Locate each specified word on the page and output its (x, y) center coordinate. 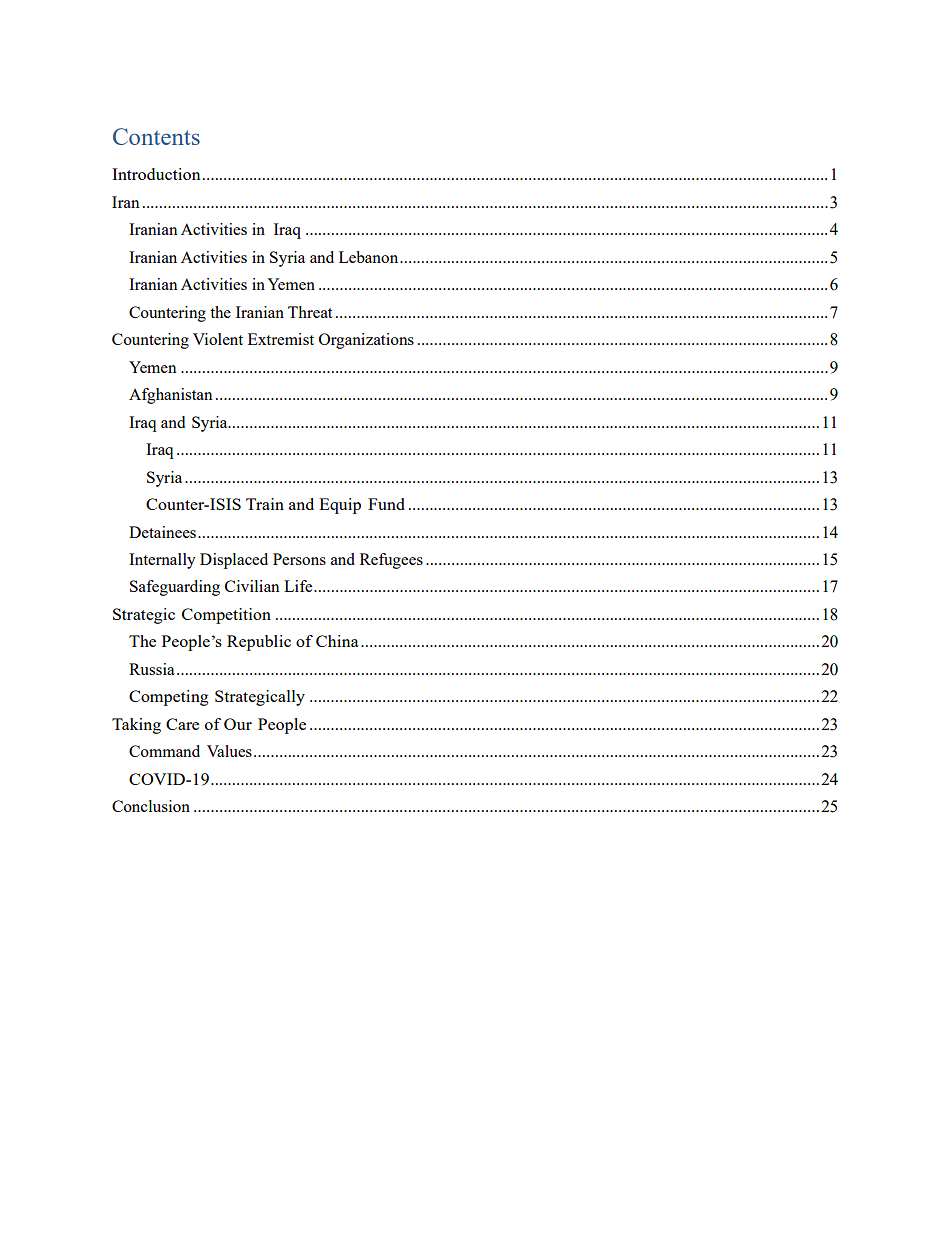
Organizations (366, 341)
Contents (156, 136)
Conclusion (151, 806)
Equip (340, 506)
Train (265, 504)
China (337, 641)
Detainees (162, 532)
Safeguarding (175, 588)
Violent (218, 339)
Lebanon (370, 257)
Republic (259, 643)
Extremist (281, 339)
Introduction (156, 174)
